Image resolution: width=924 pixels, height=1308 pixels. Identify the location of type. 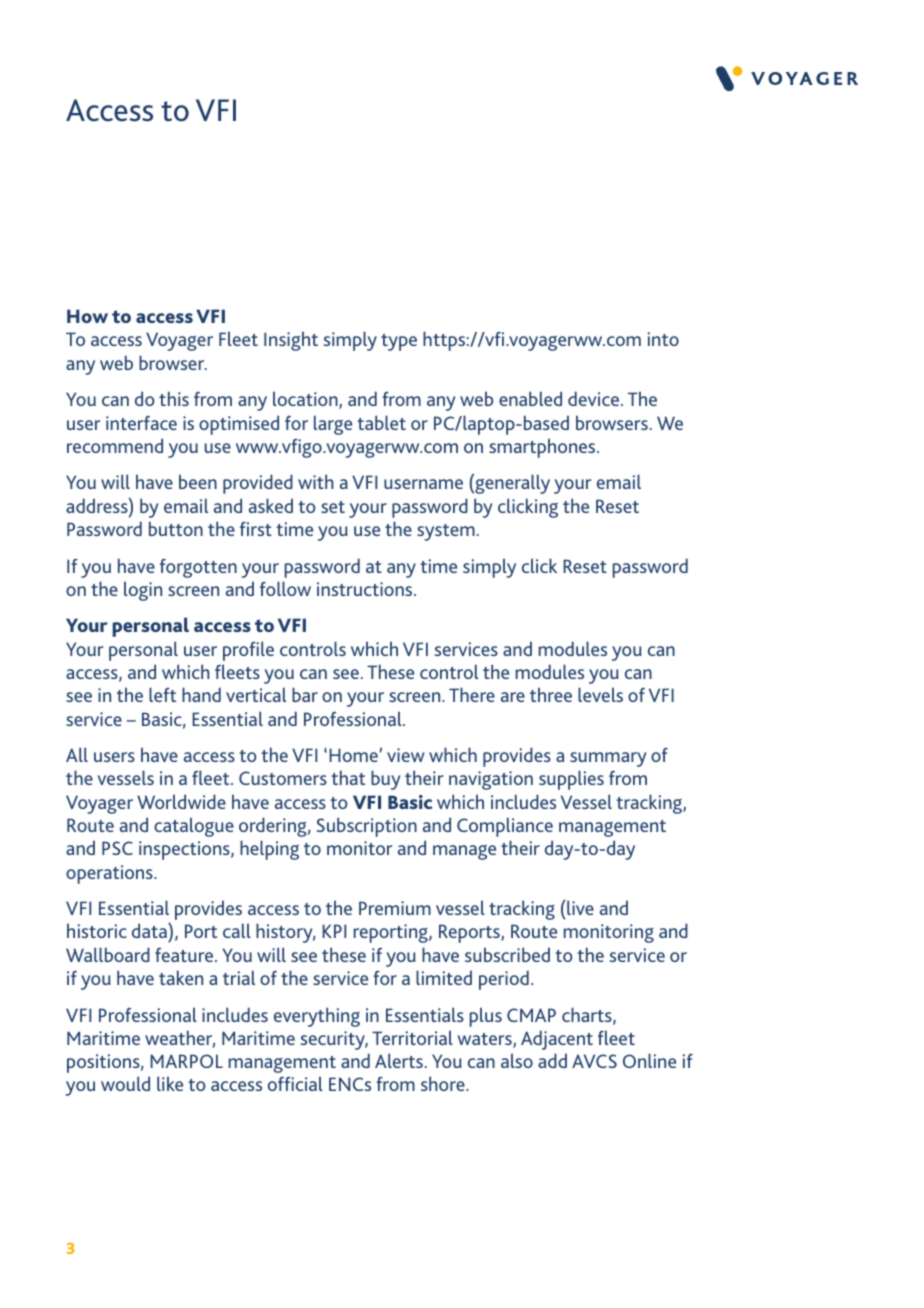
(399, 342).
